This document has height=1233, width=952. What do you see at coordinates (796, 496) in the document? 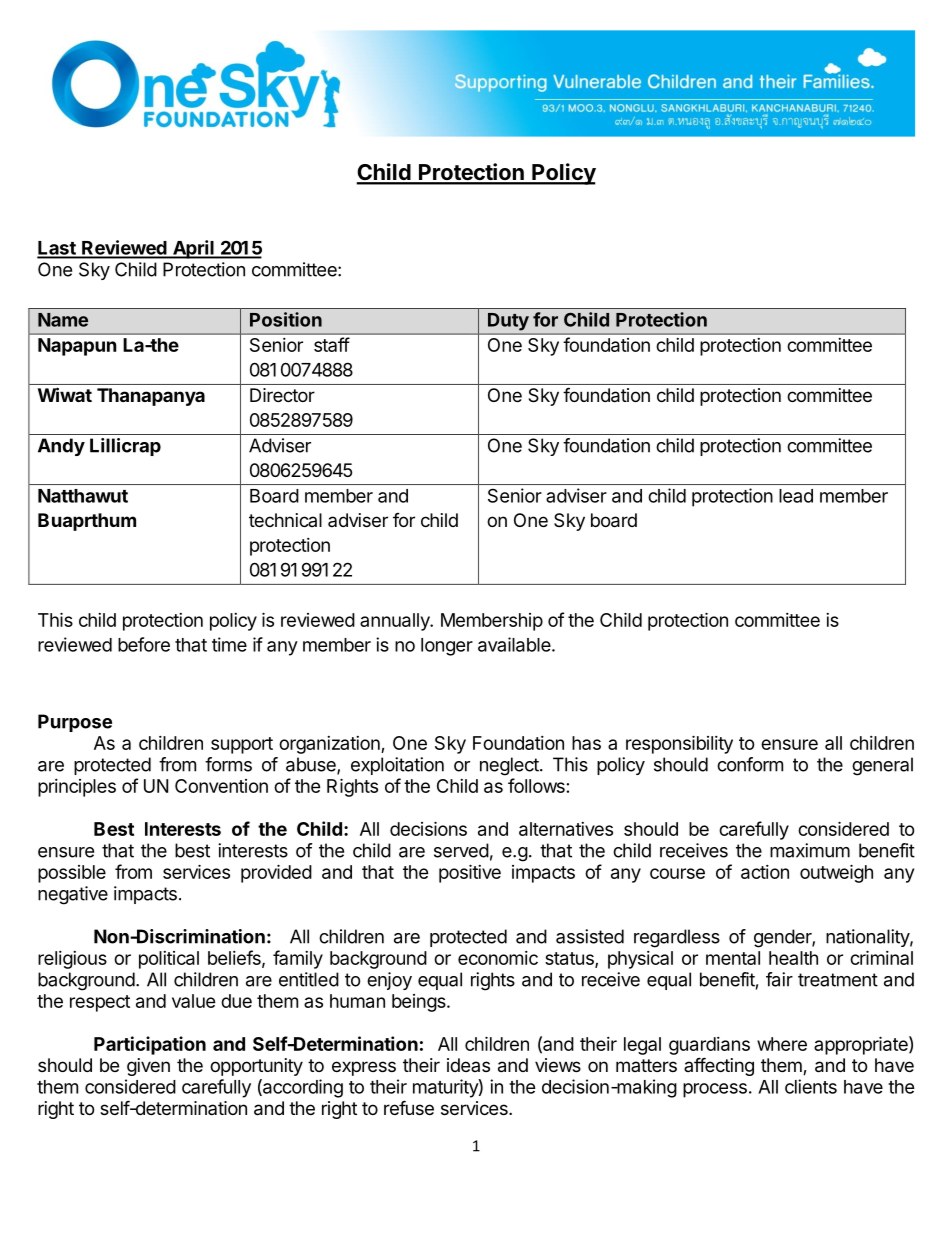
I see `lead` at bounding box center [796, 496].
